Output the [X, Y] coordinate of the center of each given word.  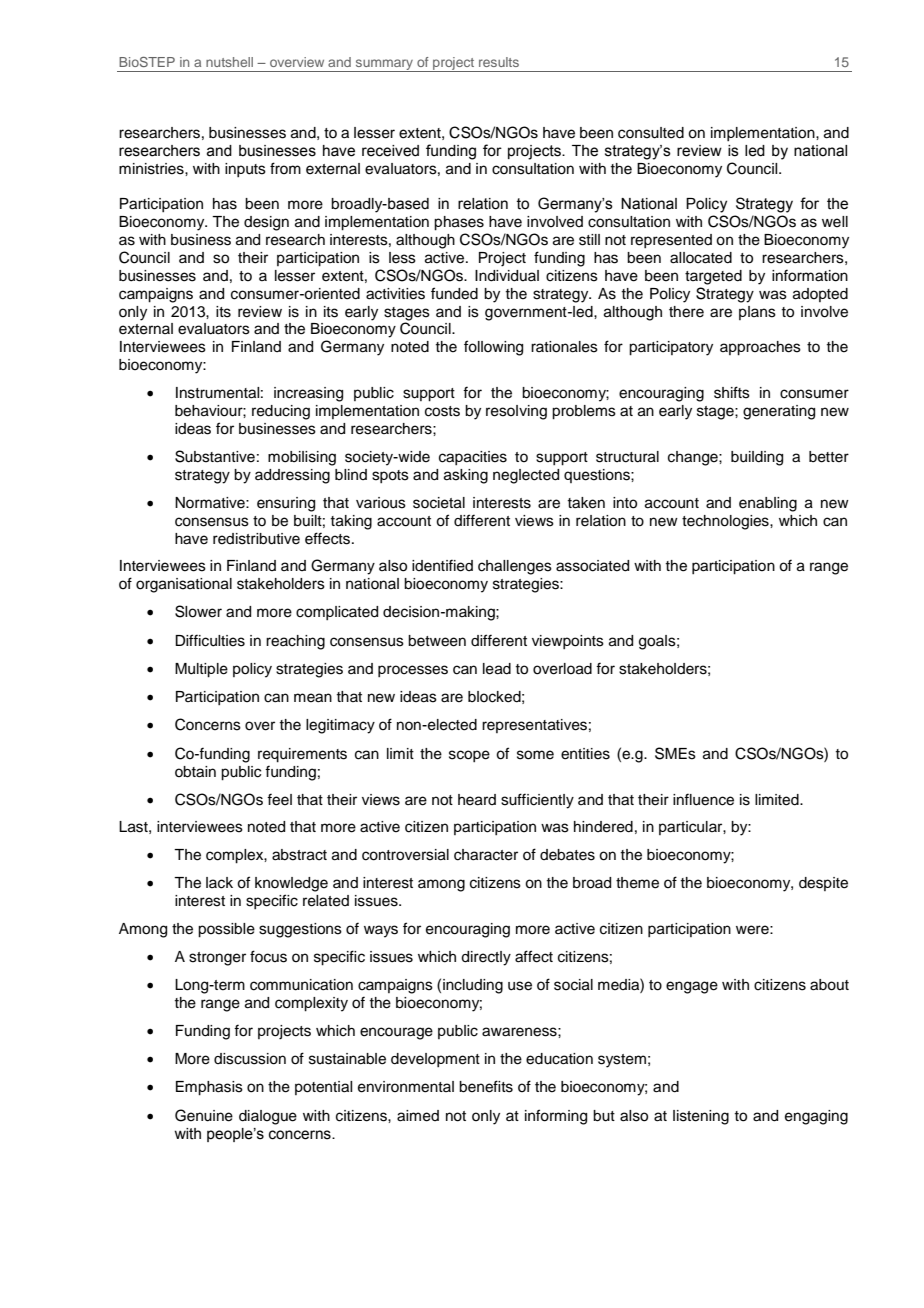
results [499, 62]
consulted [651, 133]
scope [469, 756]
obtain [195, 772]
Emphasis [209, 1088]
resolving [516, 412]
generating [779, 412]
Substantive [215, 456]
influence [703, 799]
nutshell [229, 62]
